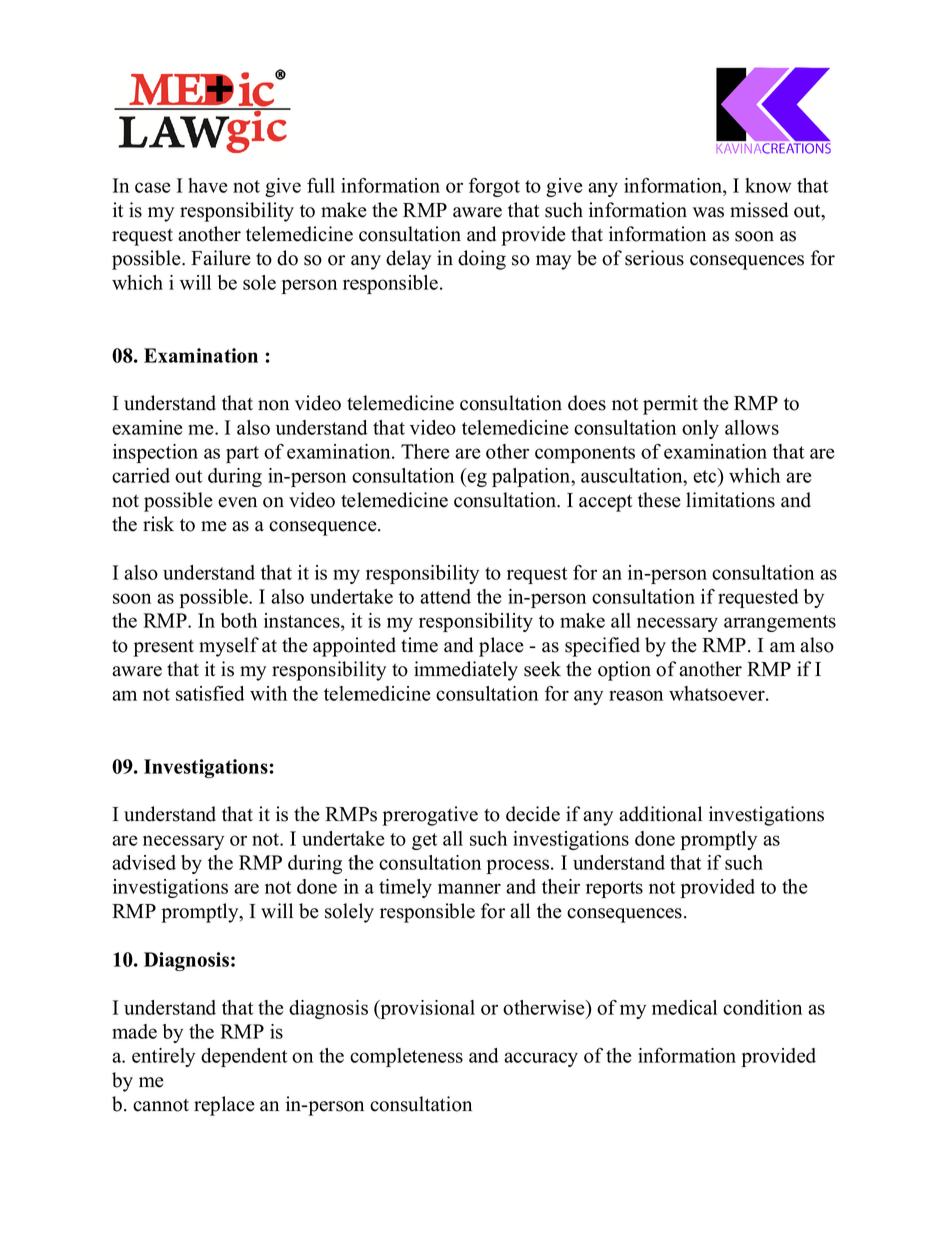  What do you see at coordinates (244, 1057) in the screenshot?
I see `dependent` at bounding box center [244, 1057].
